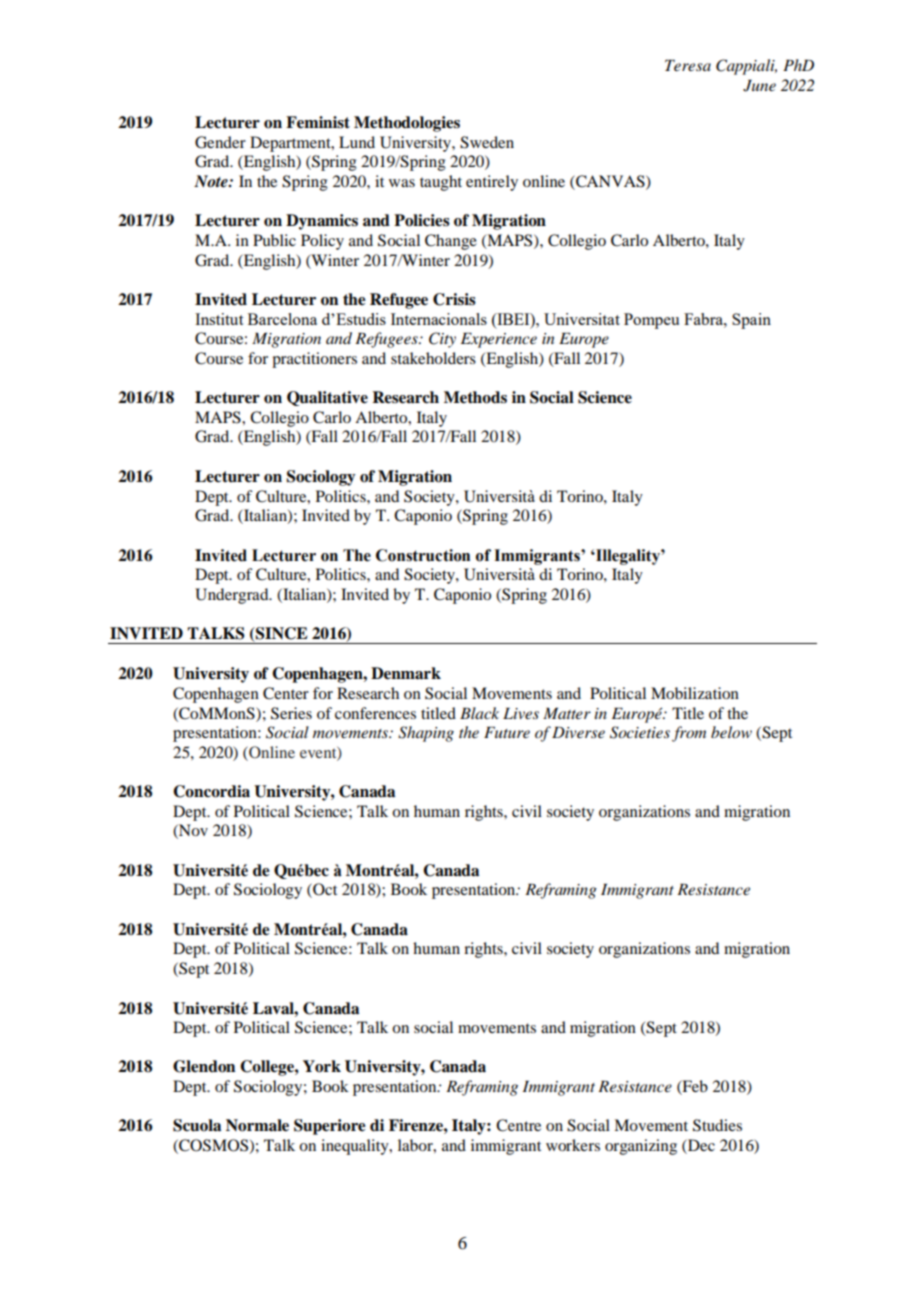  I want to click on Spain, so click(751, 321).
